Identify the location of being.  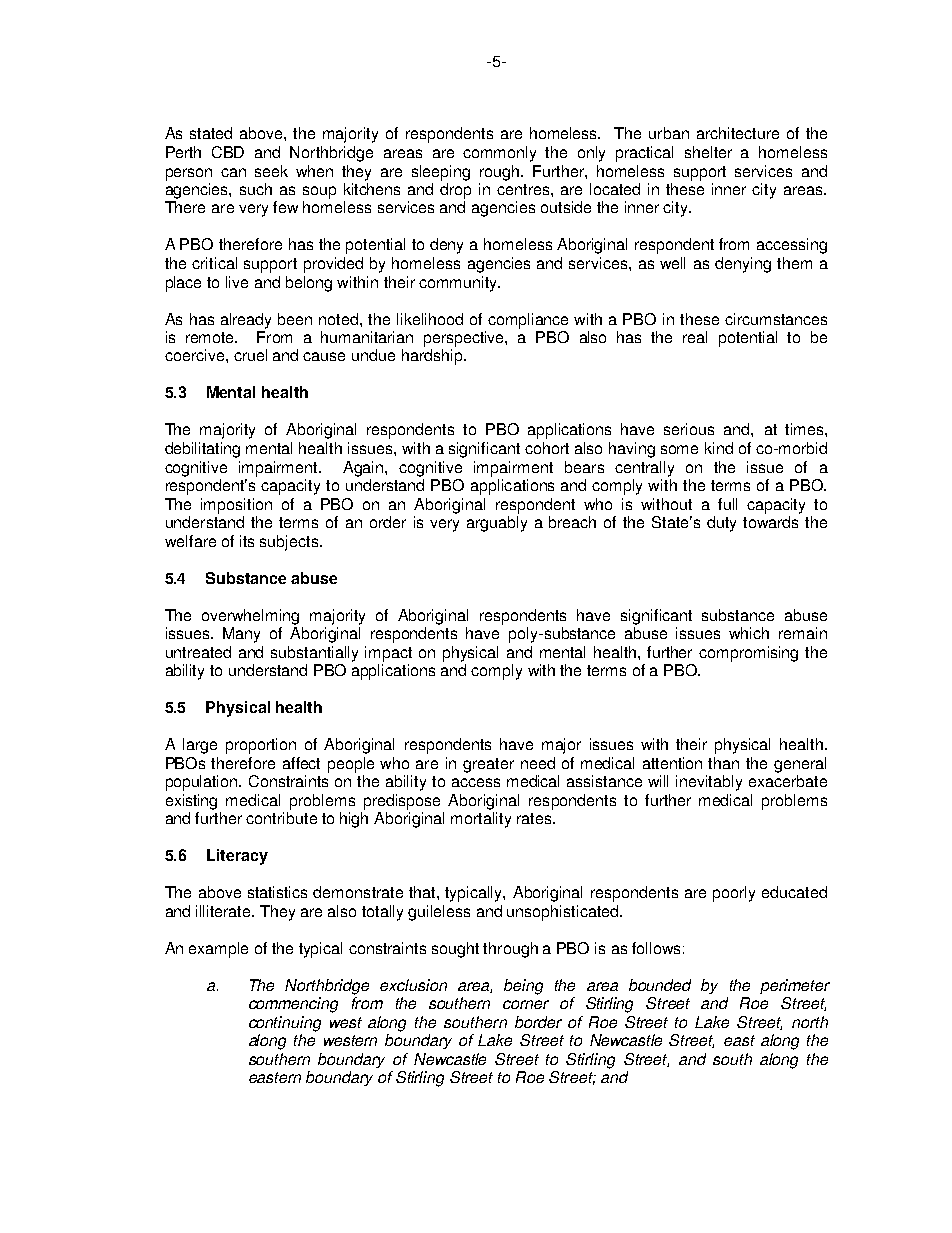
(523, 987).
